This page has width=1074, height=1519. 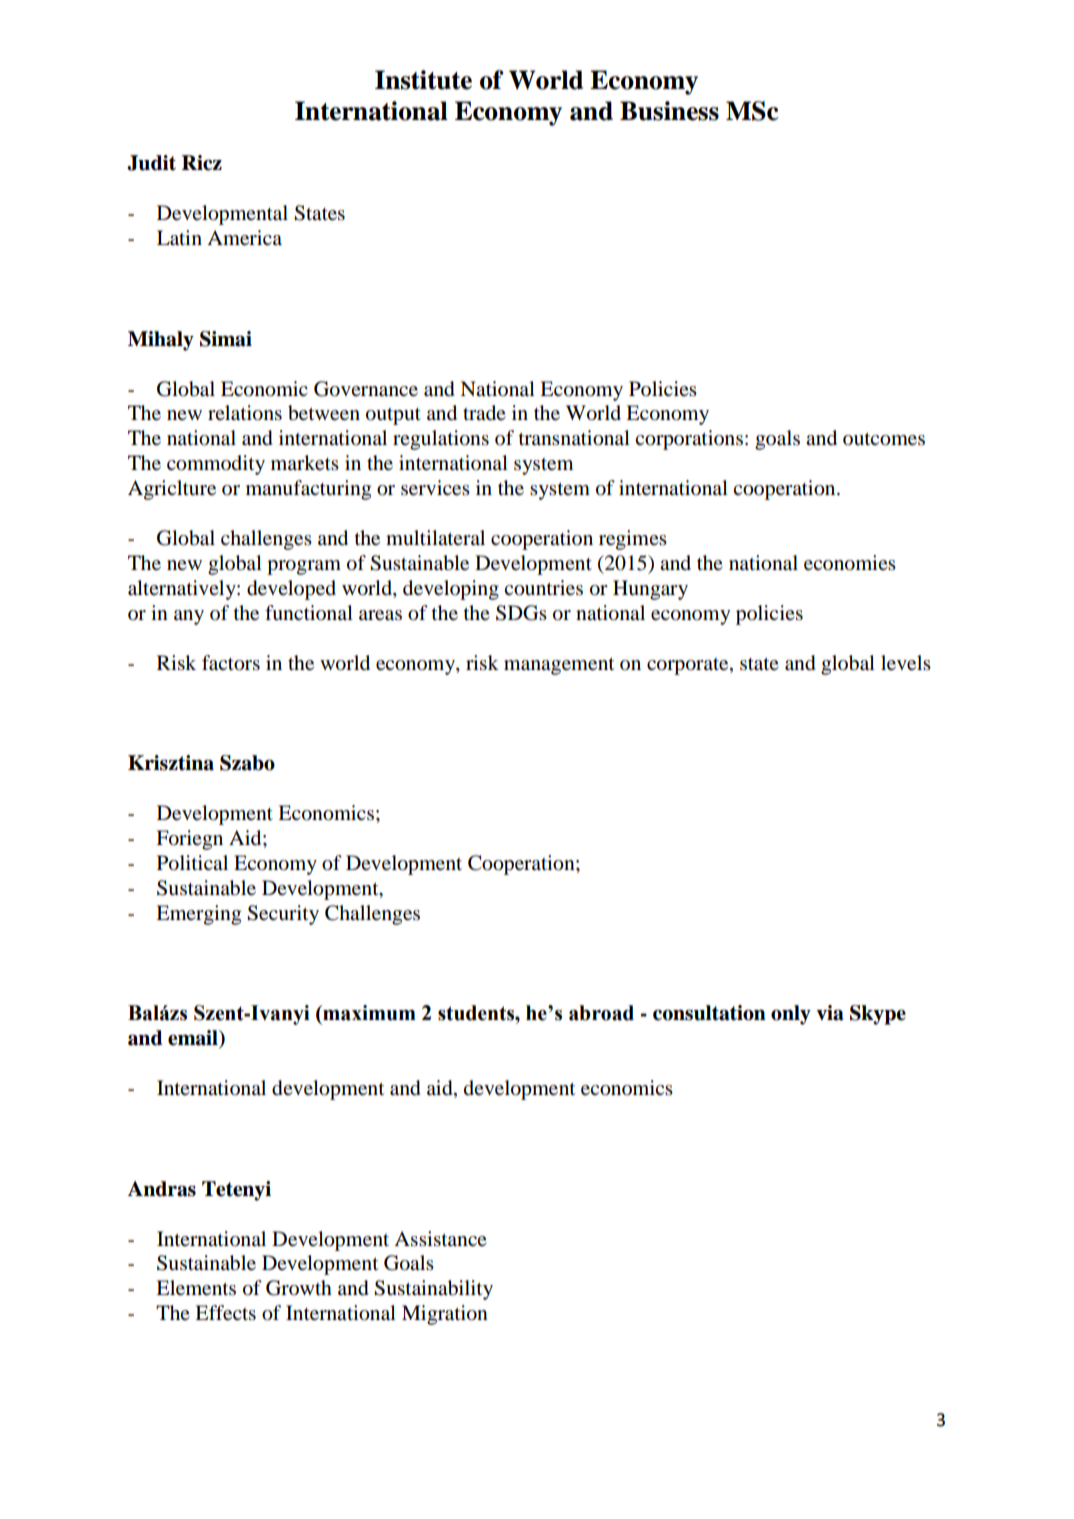 What do you see at coordinates (244, 238) in the page?
I see `America` at bounding box center [244, 238].
